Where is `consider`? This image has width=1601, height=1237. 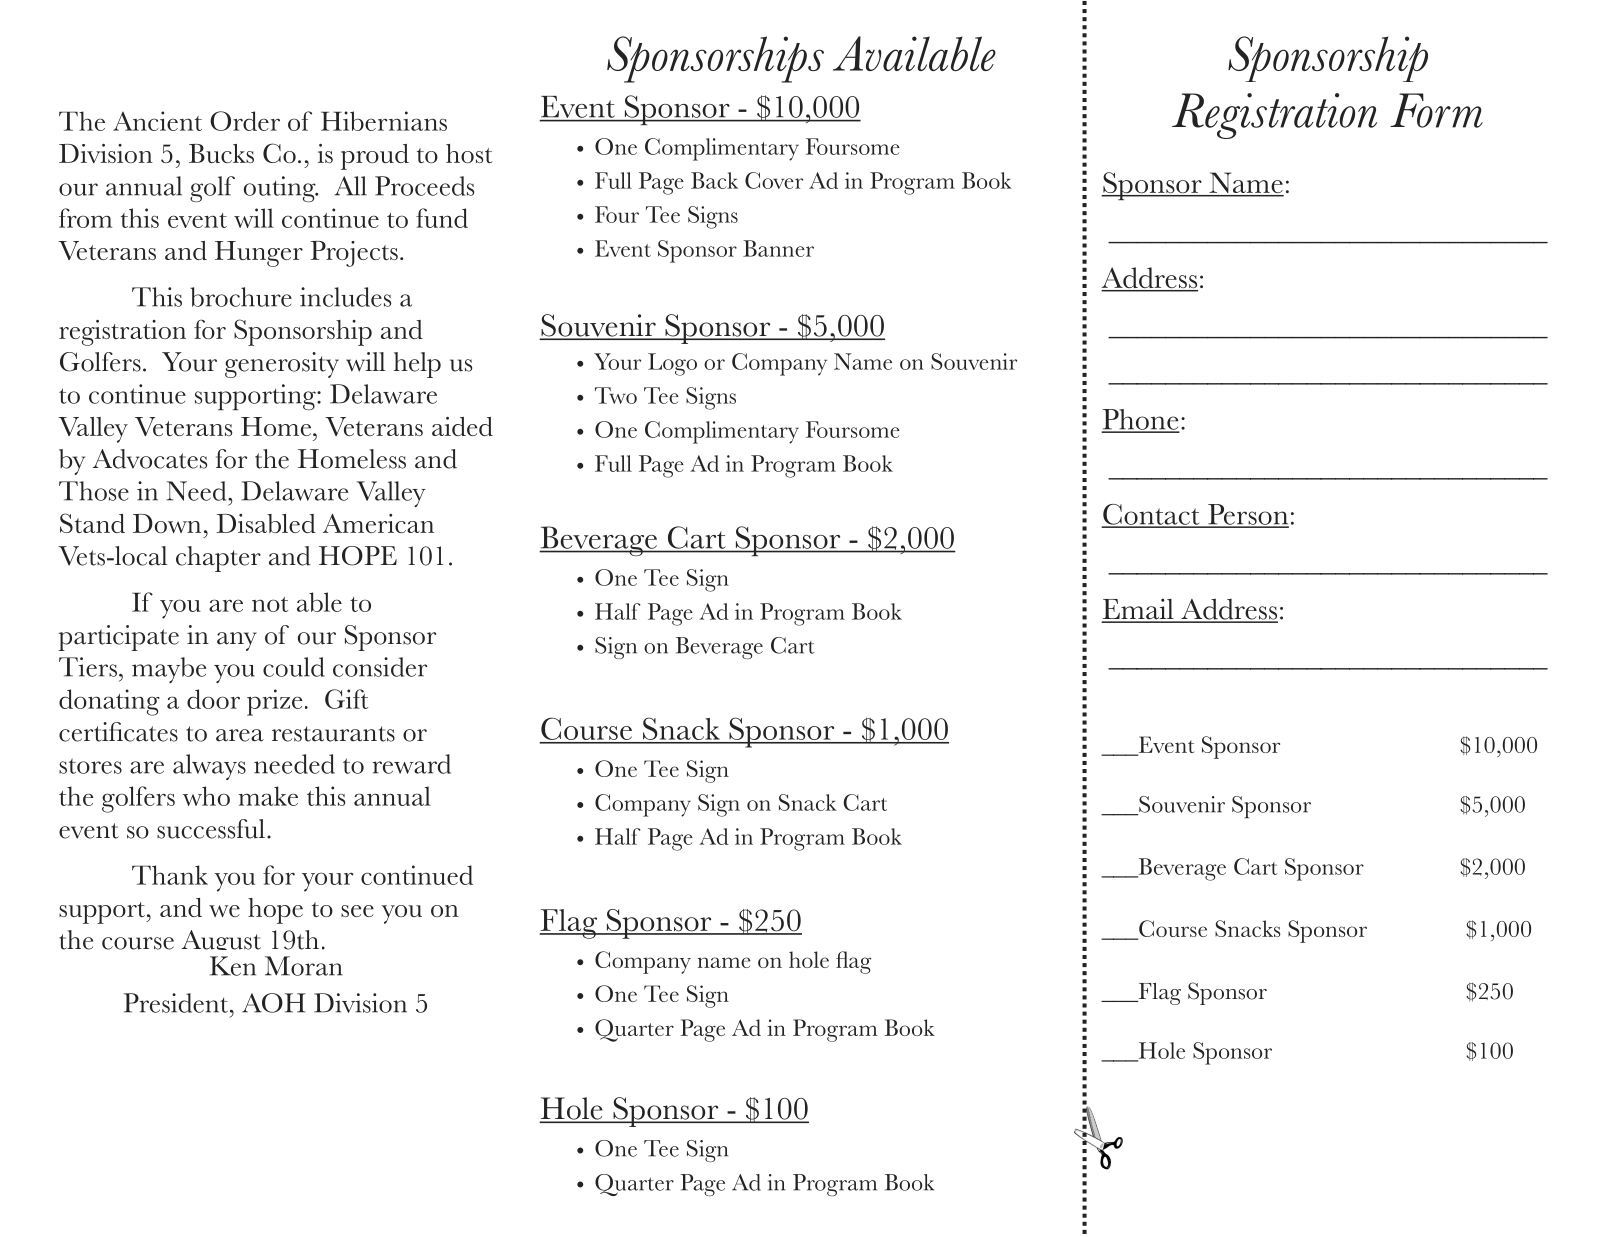 consider is located at coordinates (380, 667).
